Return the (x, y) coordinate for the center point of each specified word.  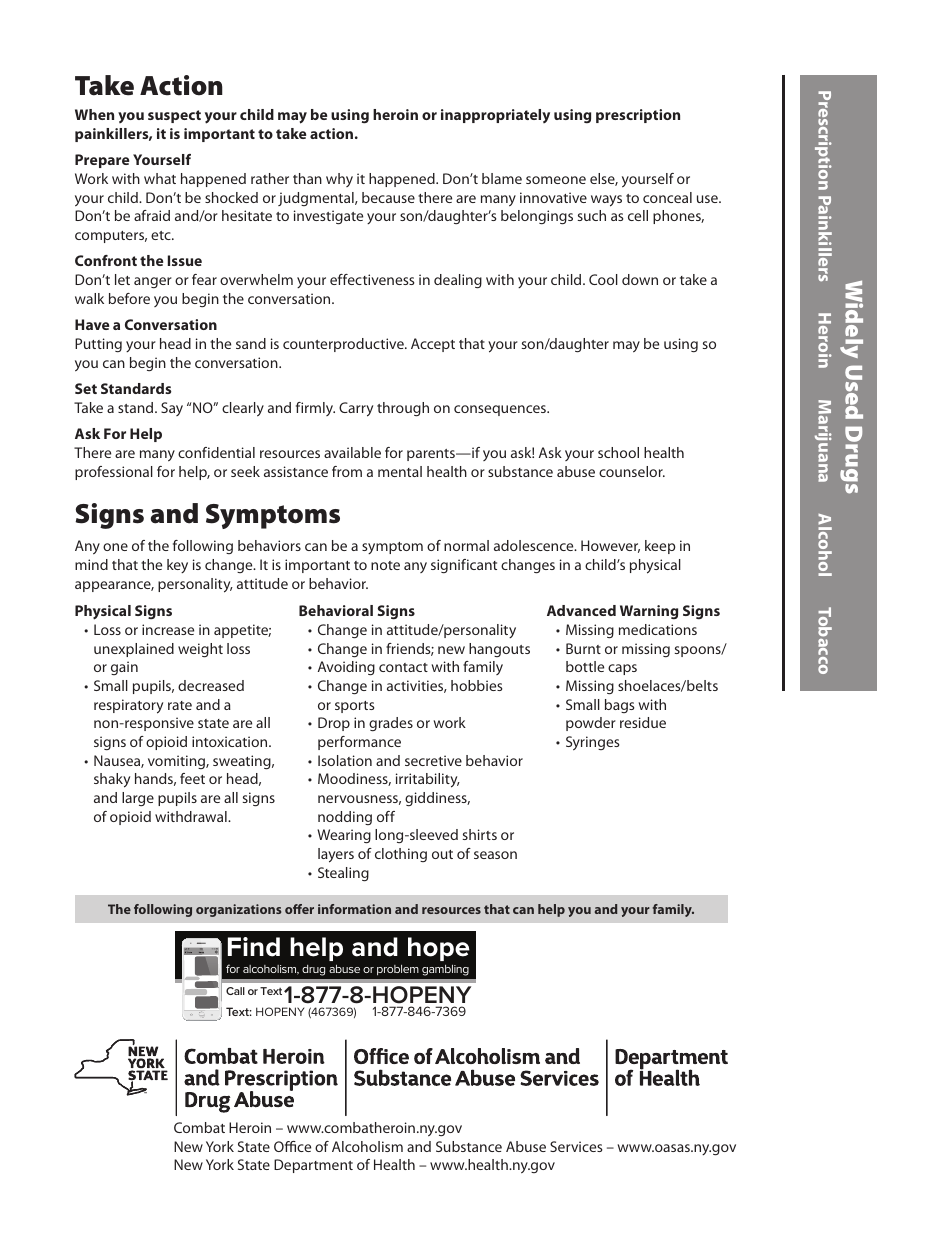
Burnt (583, 648)
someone (556, 180)
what (160, 178)
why (339, 180)
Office (292, 1146)
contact (403, 667)
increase (168, 629)
